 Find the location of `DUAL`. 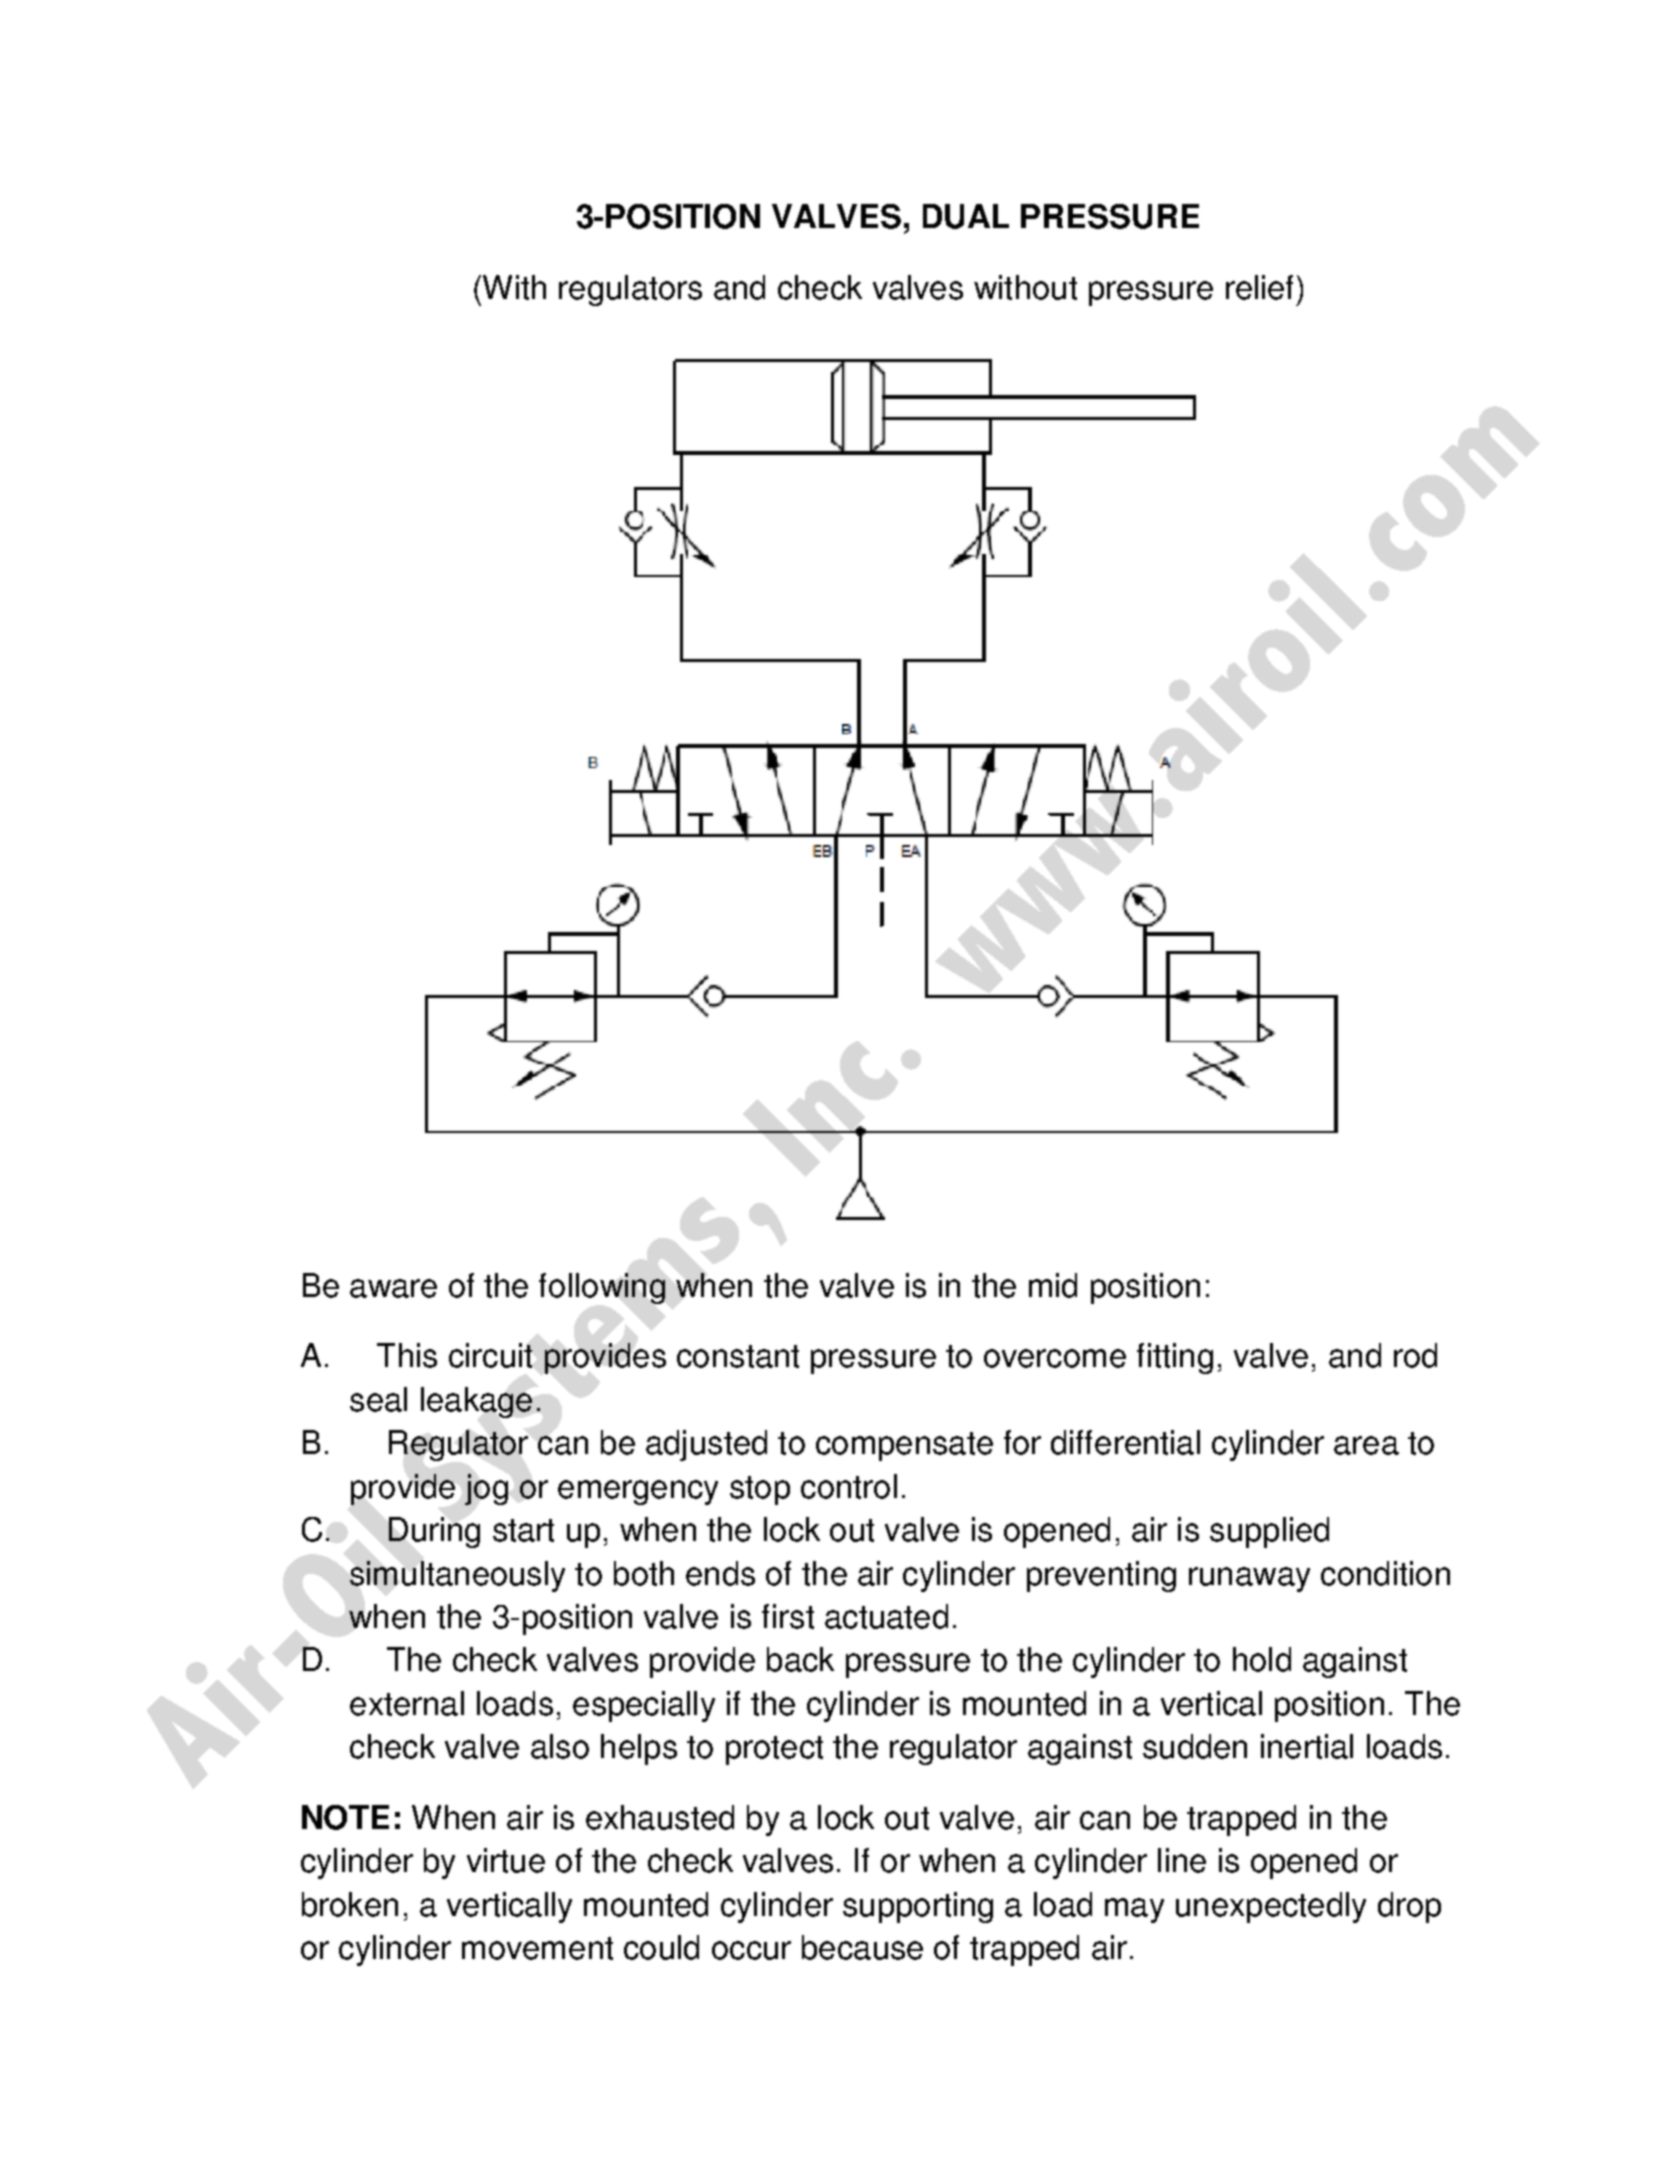

DUAL is located at coordinates (966, 216).
